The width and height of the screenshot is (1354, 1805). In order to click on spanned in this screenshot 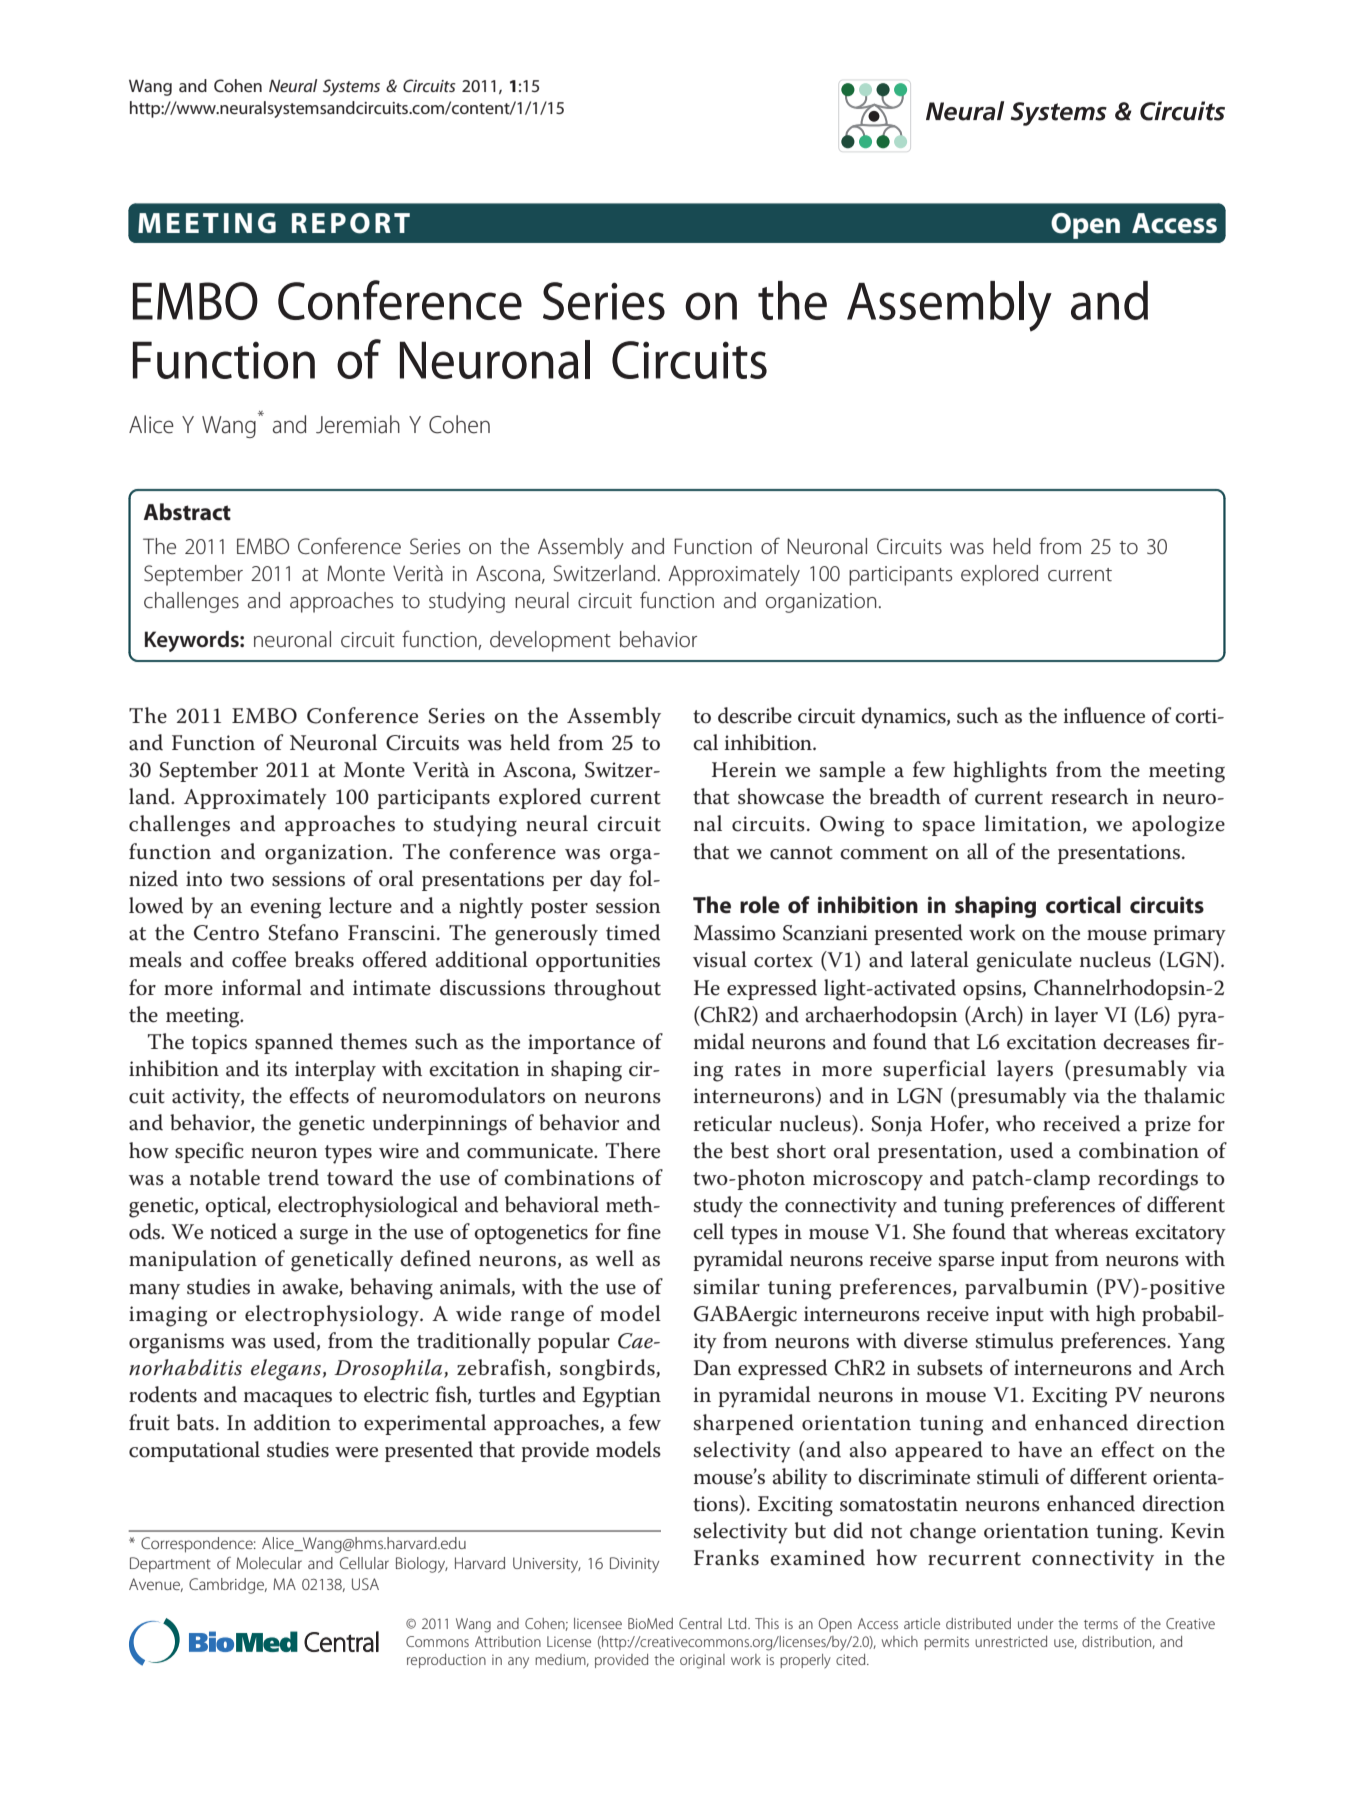, I will do `click(294, 1043)`.
